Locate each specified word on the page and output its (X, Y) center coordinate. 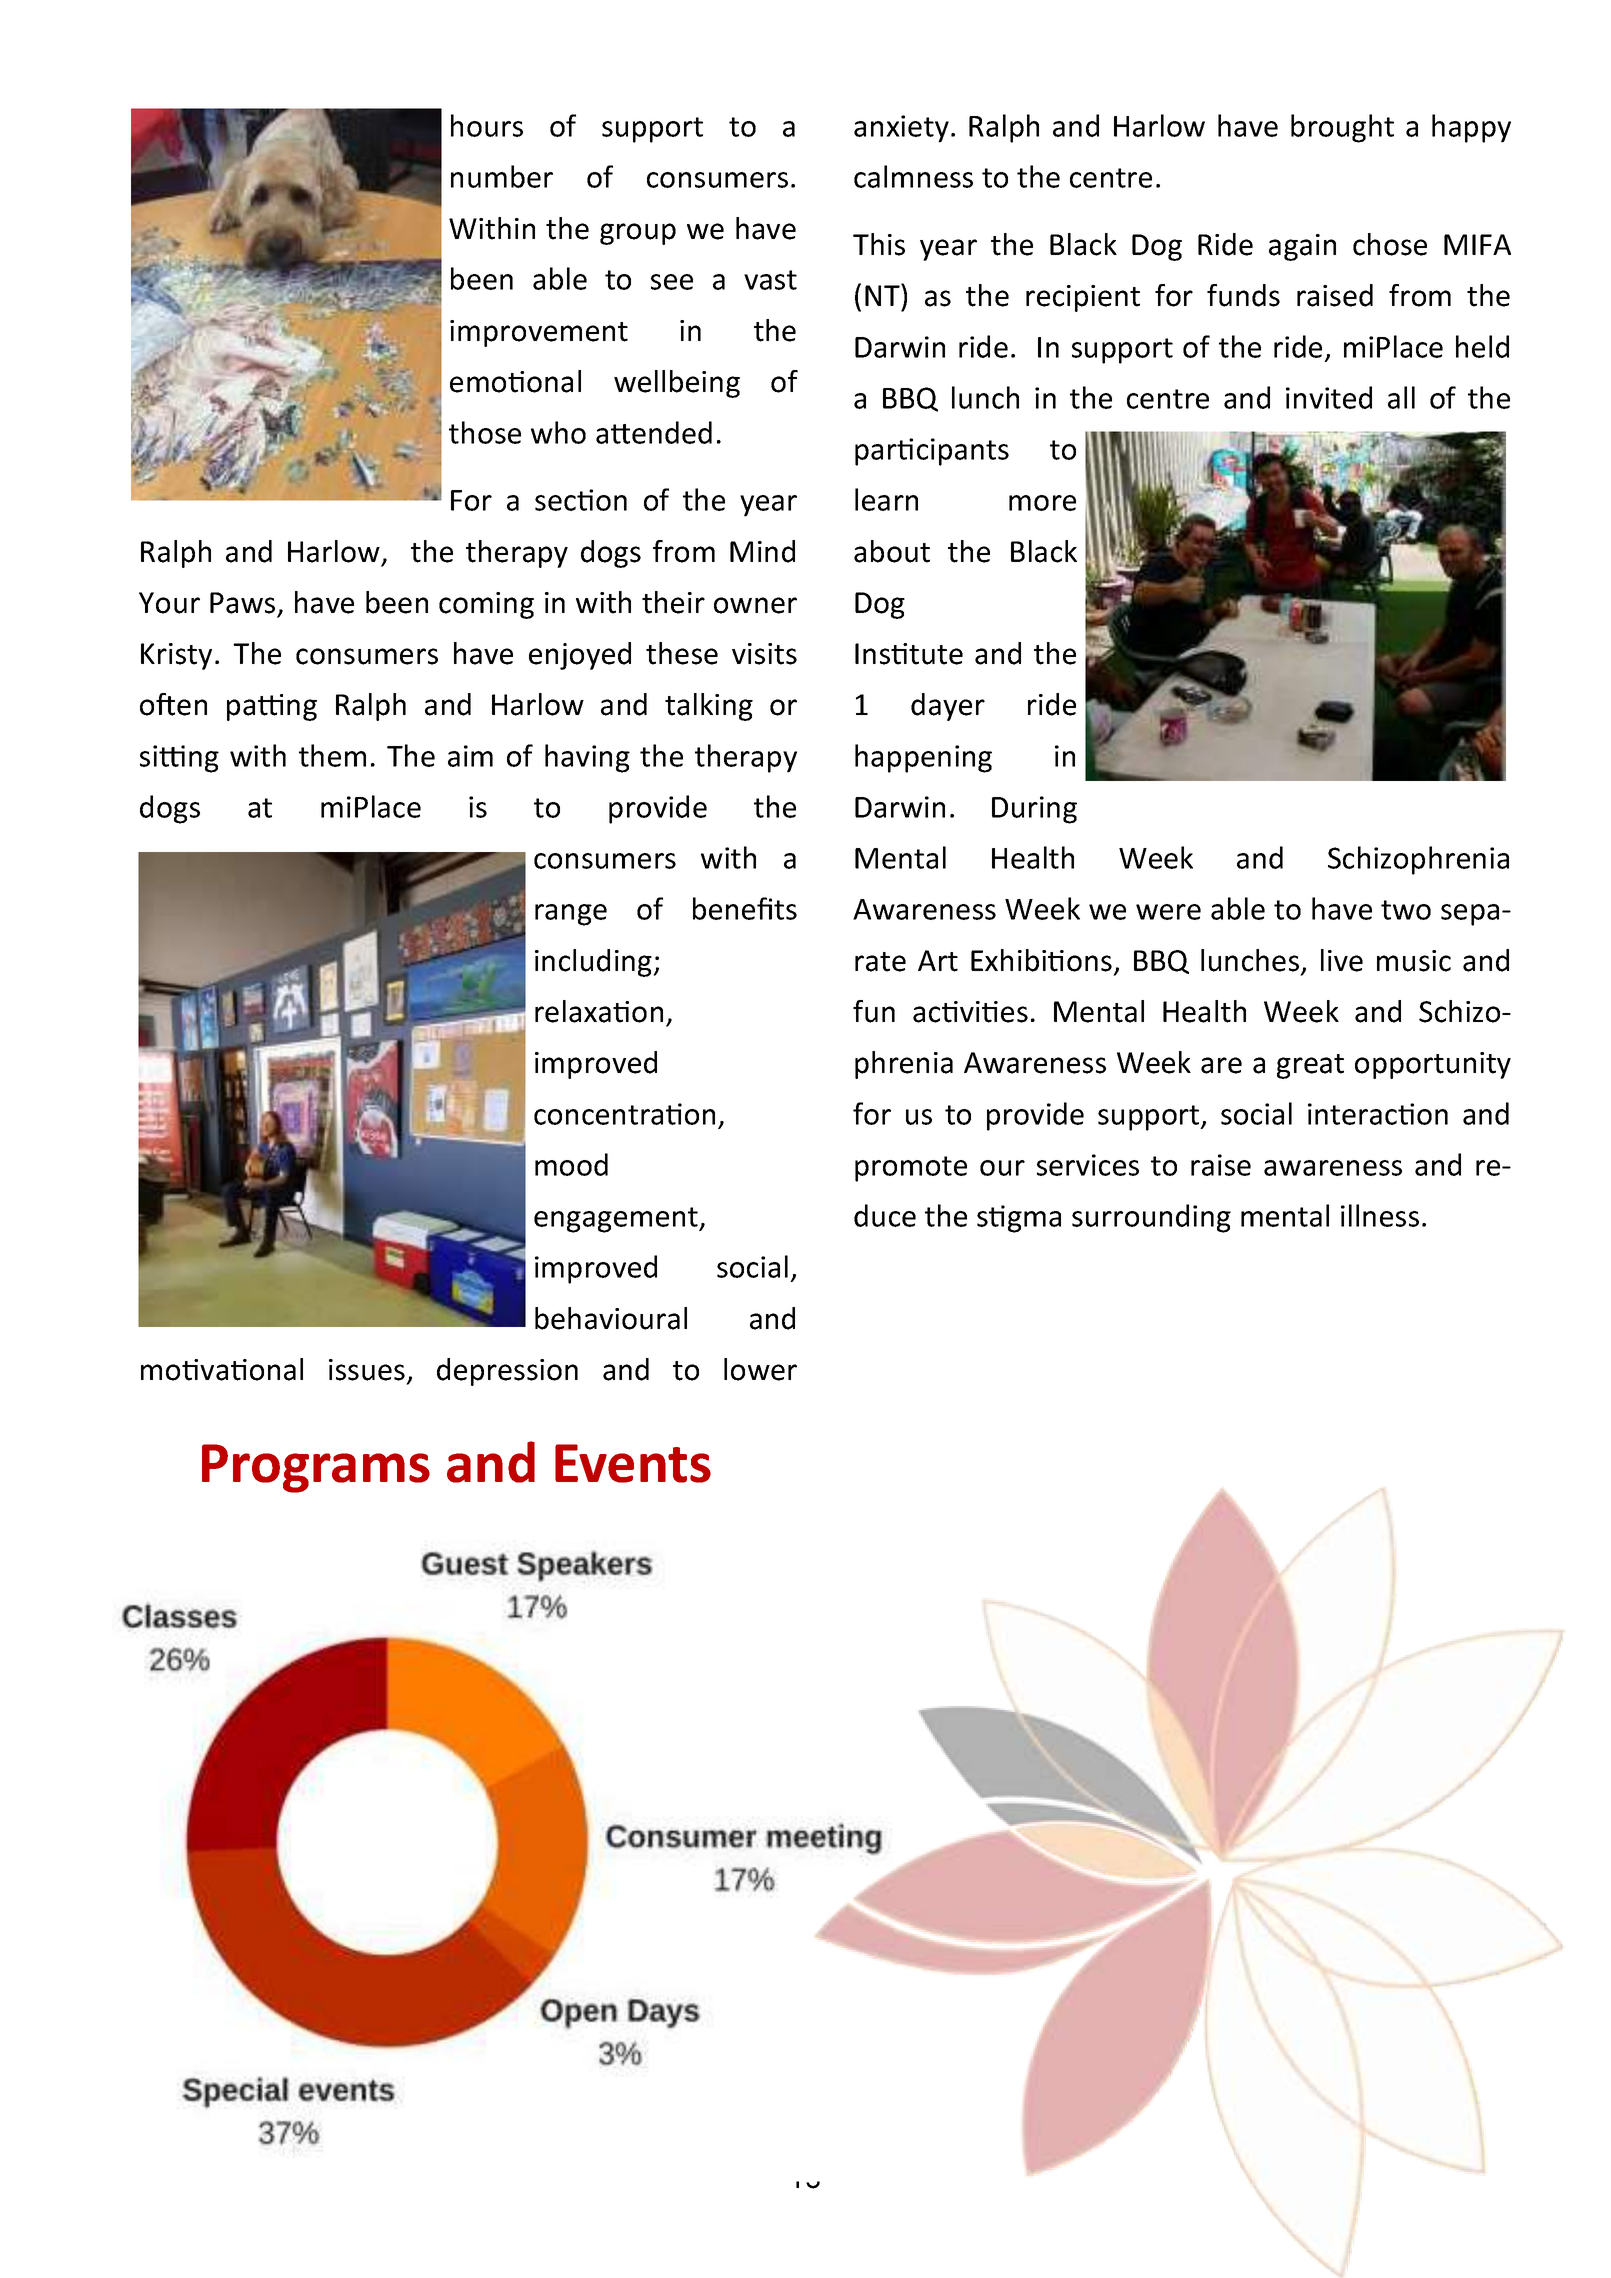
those (485, 432)
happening (923, 758)
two (1406, 910)
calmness (913, 176)
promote (911, 1169)
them (332, 755)
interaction (1378, 1114)
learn (886, 499)
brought (1342, 128)
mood (571, 1164)
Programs (316, 1468)
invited (1329, 397)
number (502, 176)
